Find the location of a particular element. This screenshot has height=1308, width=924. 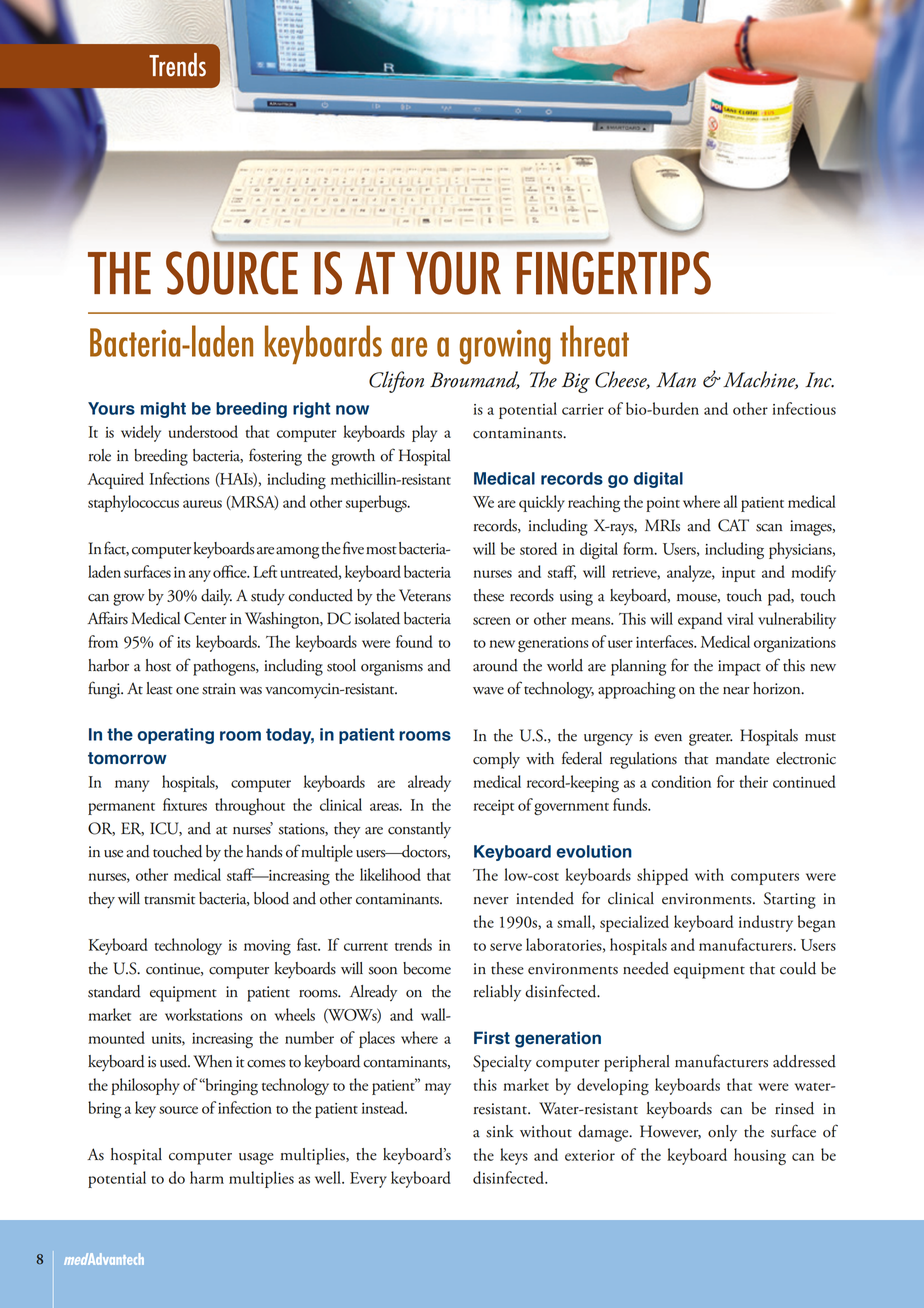

wave is located at coordinates (488, 691).
